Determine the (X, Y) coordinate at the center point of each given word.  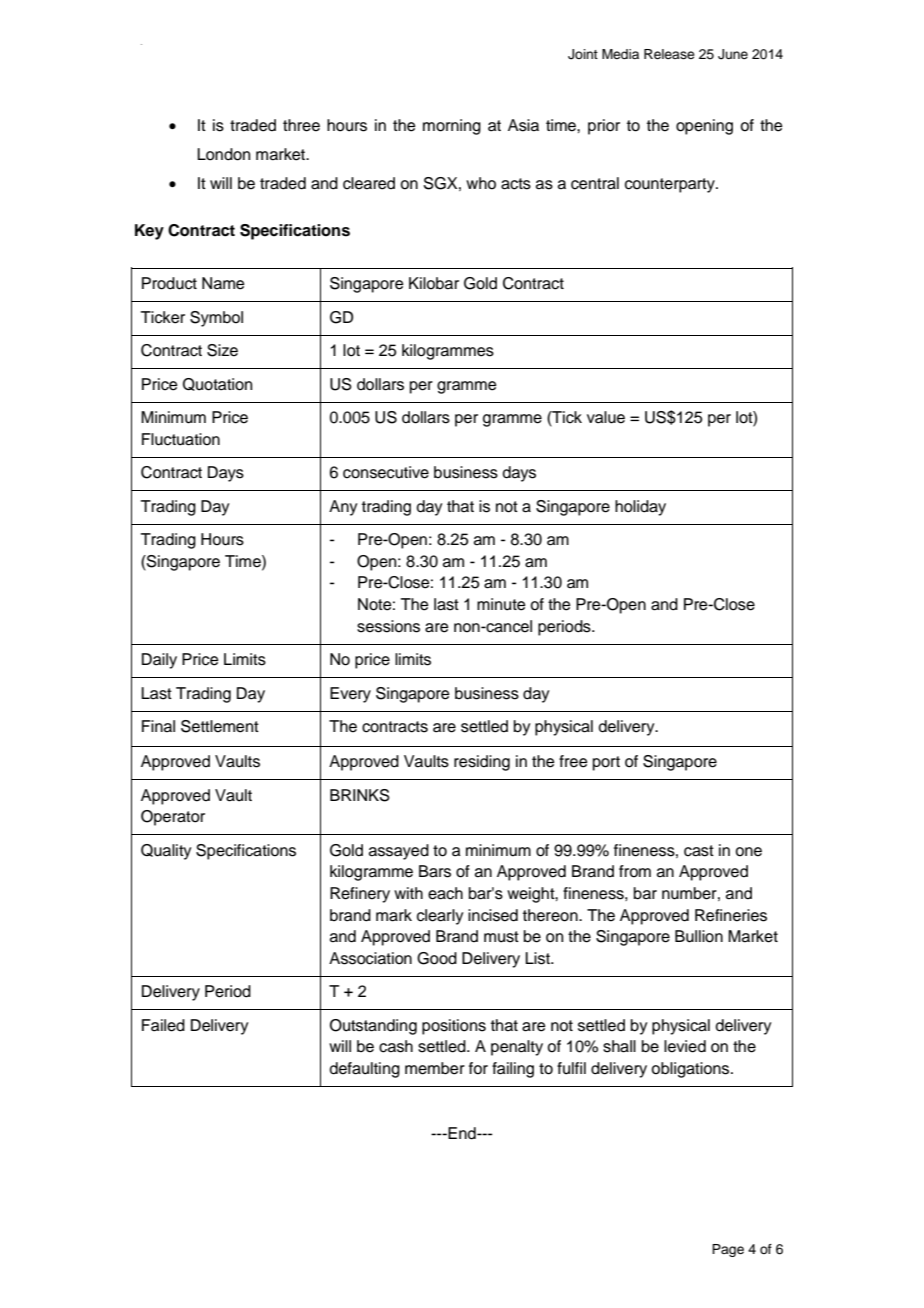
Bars (435, 871)
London (223, 154)
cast (699, 851)
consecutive (386, 472)
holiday (640, 508)
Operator (173, 818)
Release (669, 54)
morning (452, 127)
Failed (163, 1025)
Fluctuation (181, 439)
